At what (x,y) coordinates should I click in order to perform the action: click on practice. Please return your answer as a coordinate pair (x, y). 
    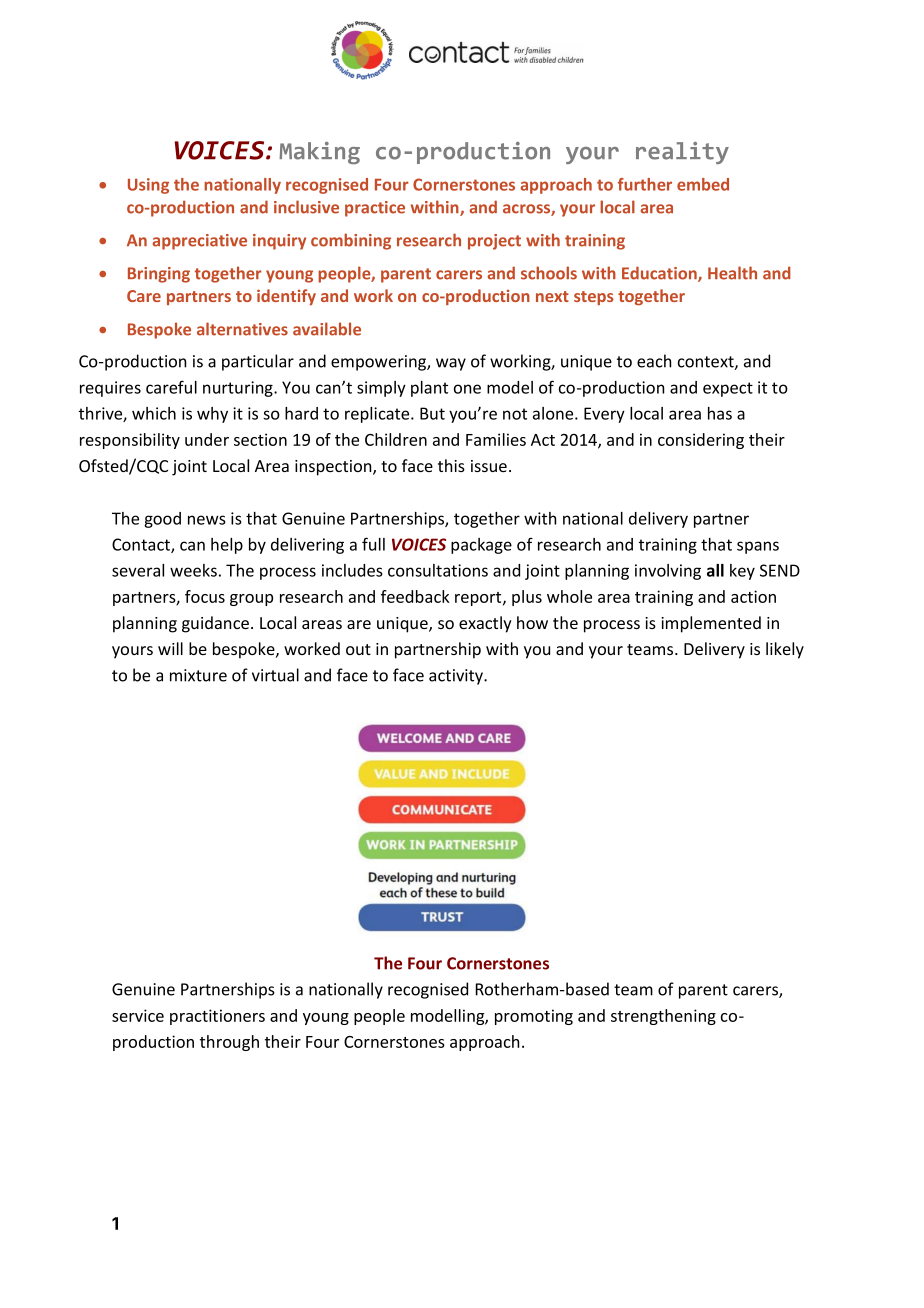
    Looking at the image, I should click on (375, 209).
